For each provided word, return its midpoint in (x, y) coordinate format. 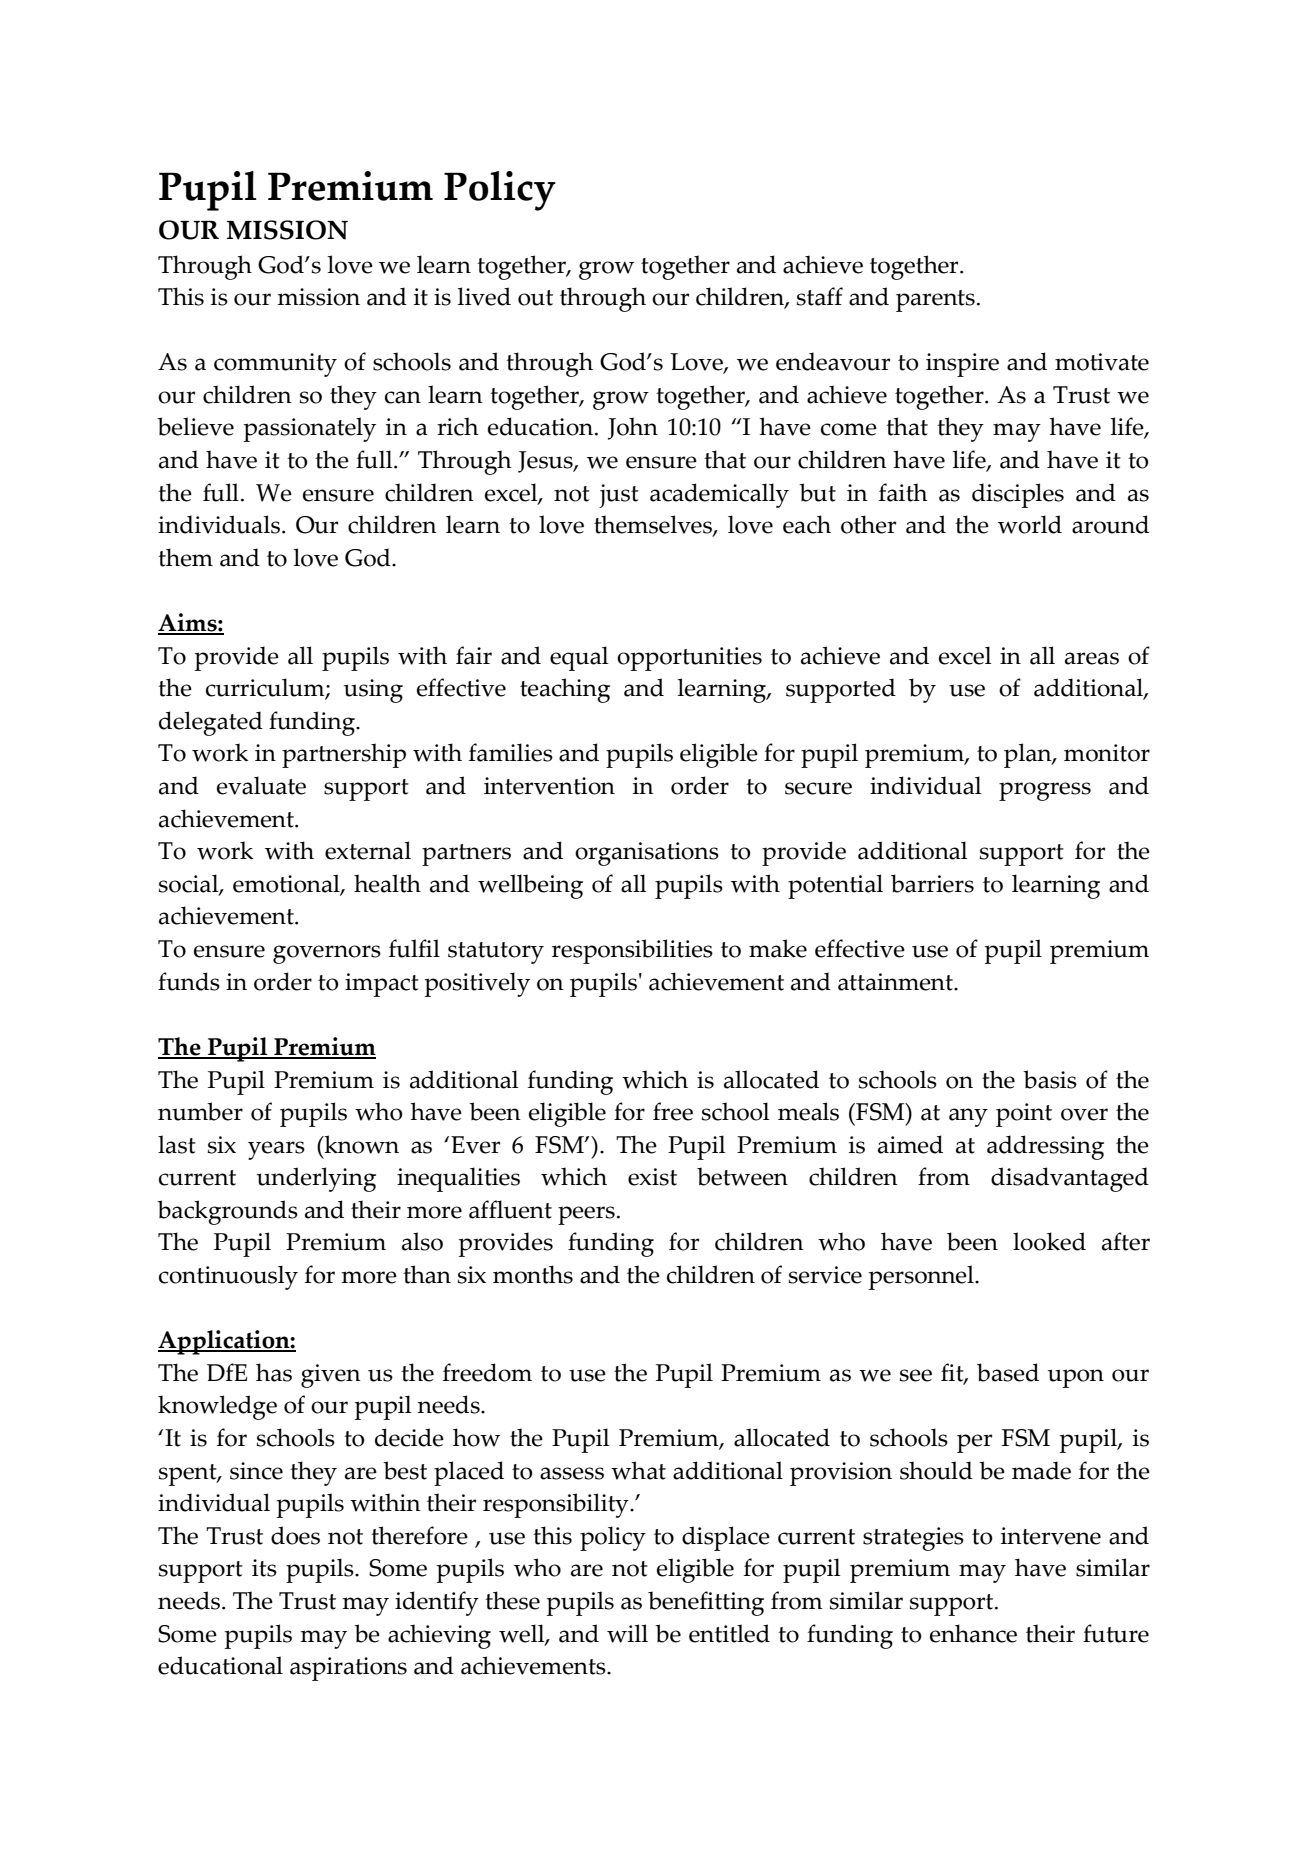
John (633, 428)
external (368, 850)
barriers (932, 883)
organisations (647, 854)
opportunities (689, 659)
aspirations (348, 1669)
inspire (962, 365)
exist (652, 1177)
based (1008, 1372)
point (1024, 1115)
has (274, 1372)
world (1030, 524)
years (276, 1150)
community (275, 365)
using (373, 691)
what (638, 1470)
